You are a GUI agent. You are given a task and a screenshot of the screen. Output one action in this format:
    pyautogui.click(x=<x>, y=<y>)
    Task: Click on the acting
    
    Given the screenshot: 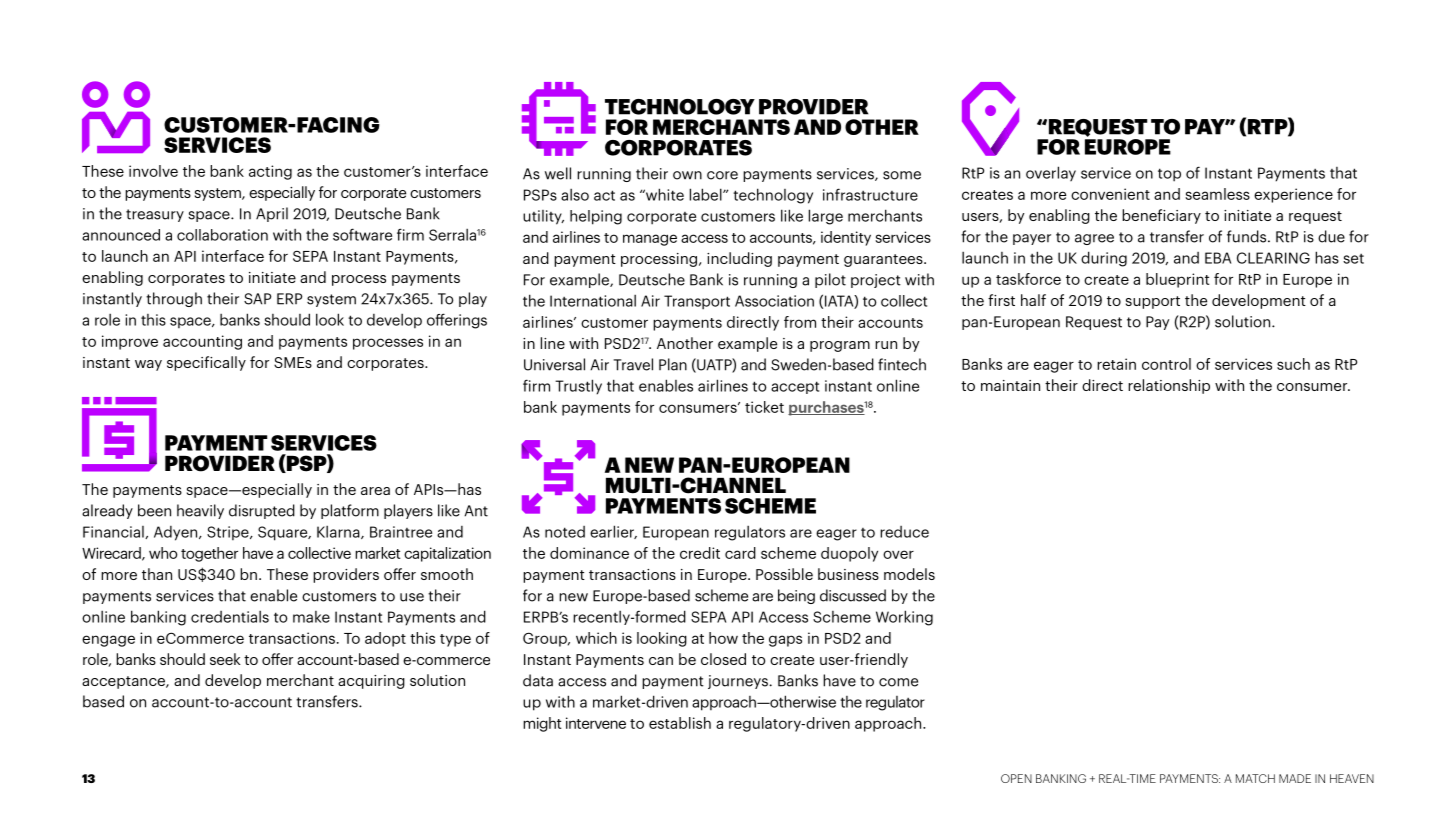 What is the action you would take?
    pyautogui.click(x=270, y=172)
